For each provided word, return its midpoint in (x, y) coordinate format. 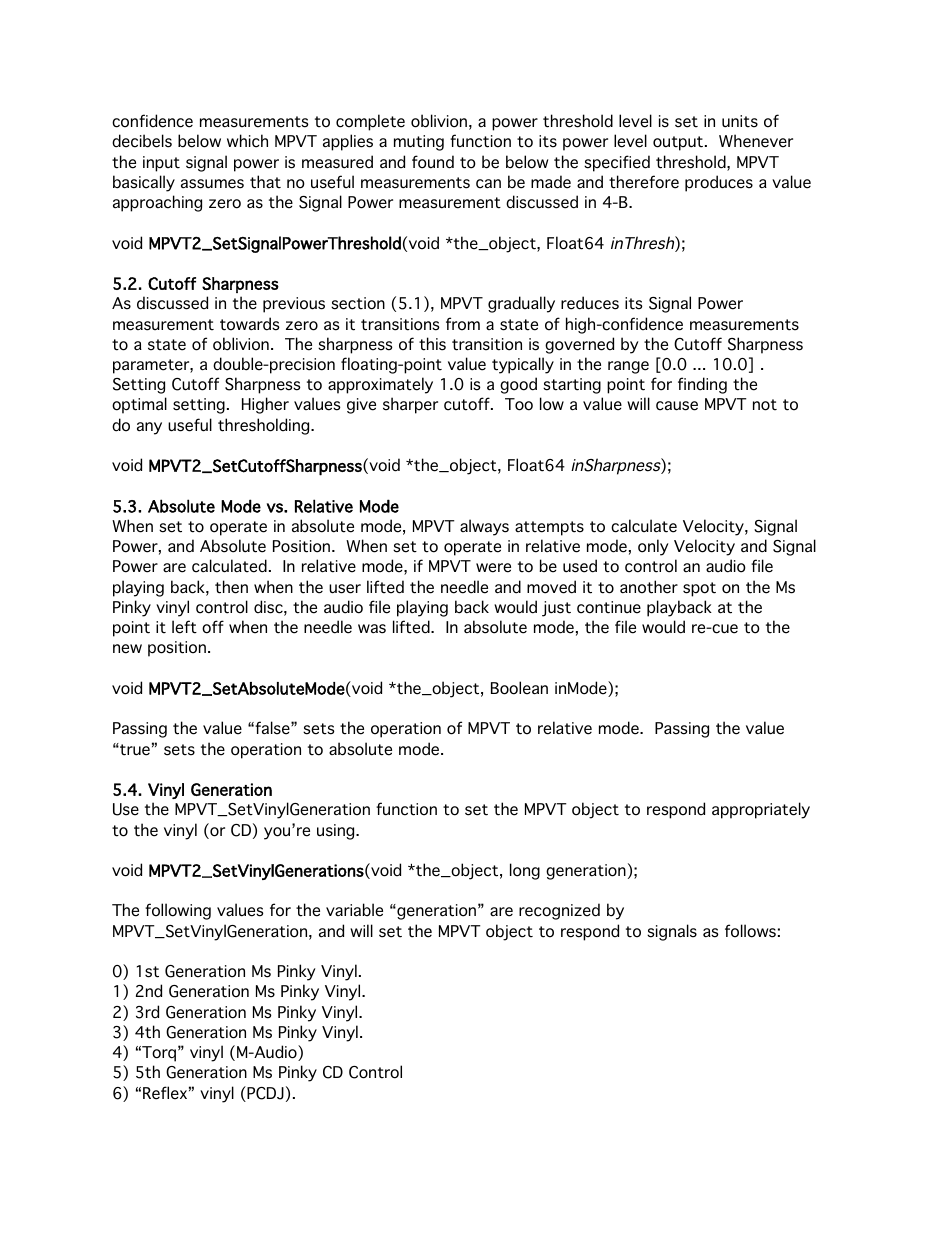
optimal (139, 405)
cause (677, 406)
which (247, 141)
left (184, 627)
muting (419, 143)
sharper (410, 405)
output (678, 143)
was (372, 629)
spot (699, 589)
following (178, 911)
